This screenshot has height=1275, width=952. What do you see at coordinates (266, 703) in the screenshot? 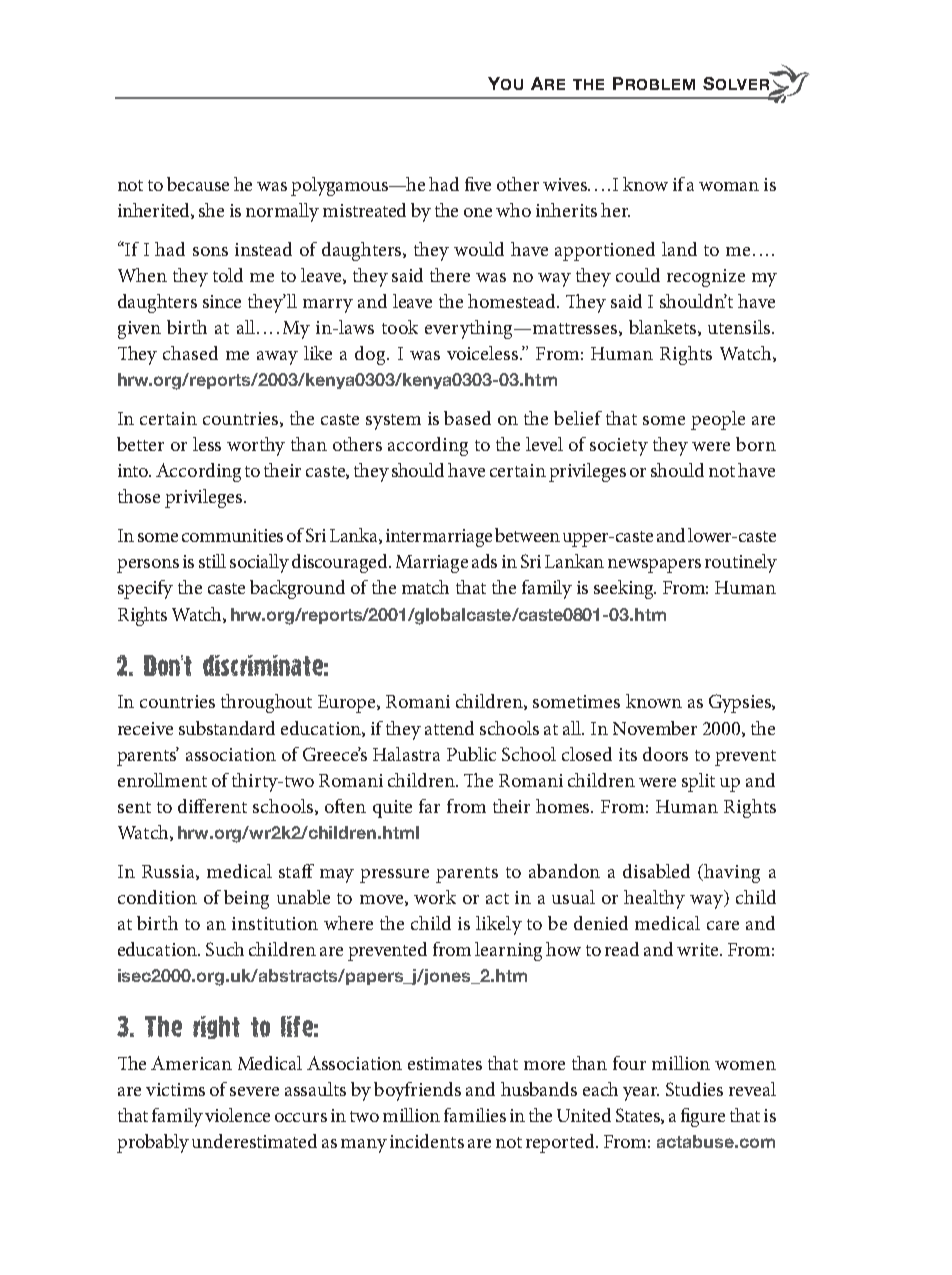
I see `throughout` at bounding box center [266, 703].
